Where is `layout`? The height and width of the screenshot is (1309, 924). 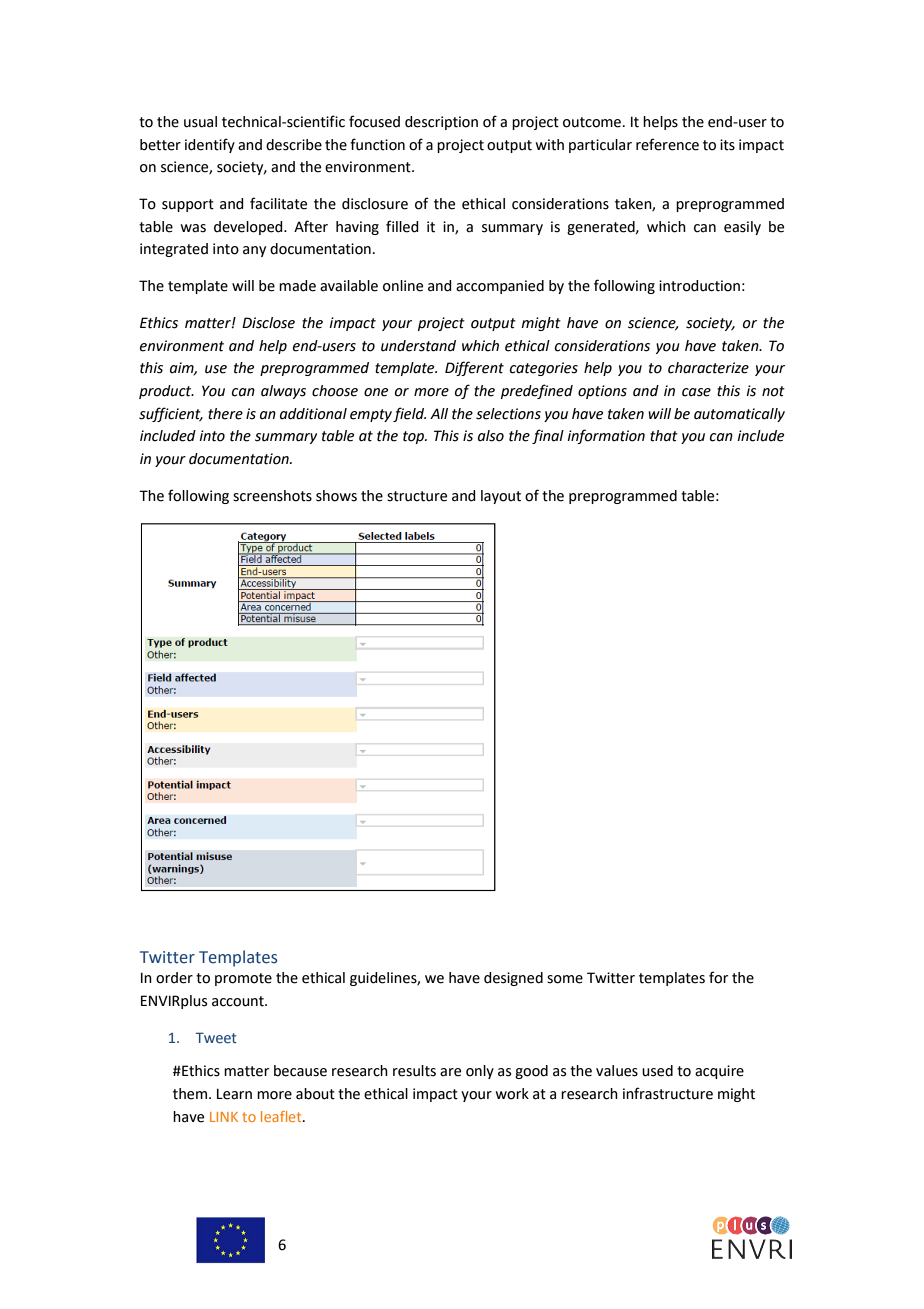
layout is located at coordinates (501, 497).
